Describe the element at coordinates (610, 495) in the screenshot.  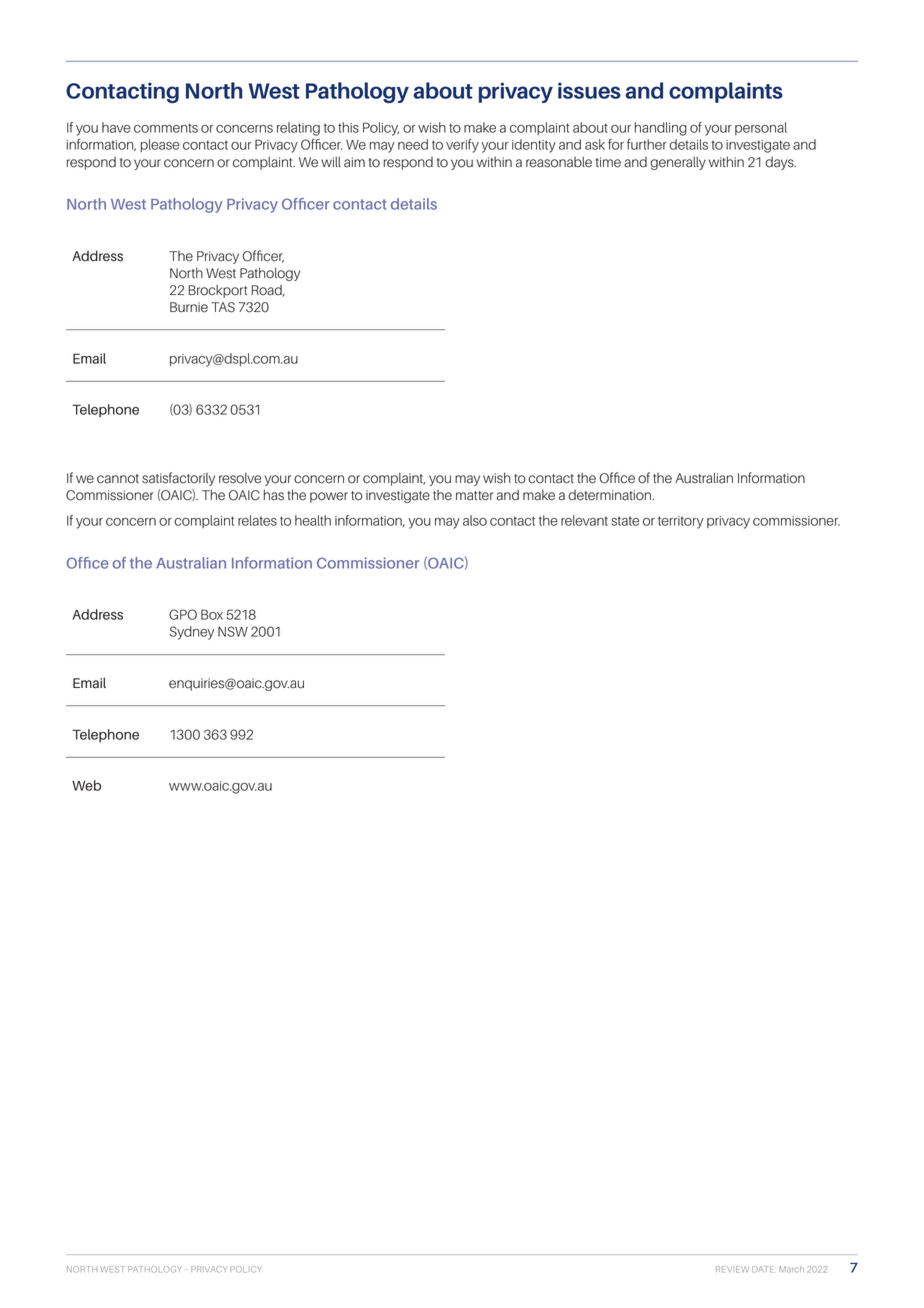
I see `determination` at that location.
